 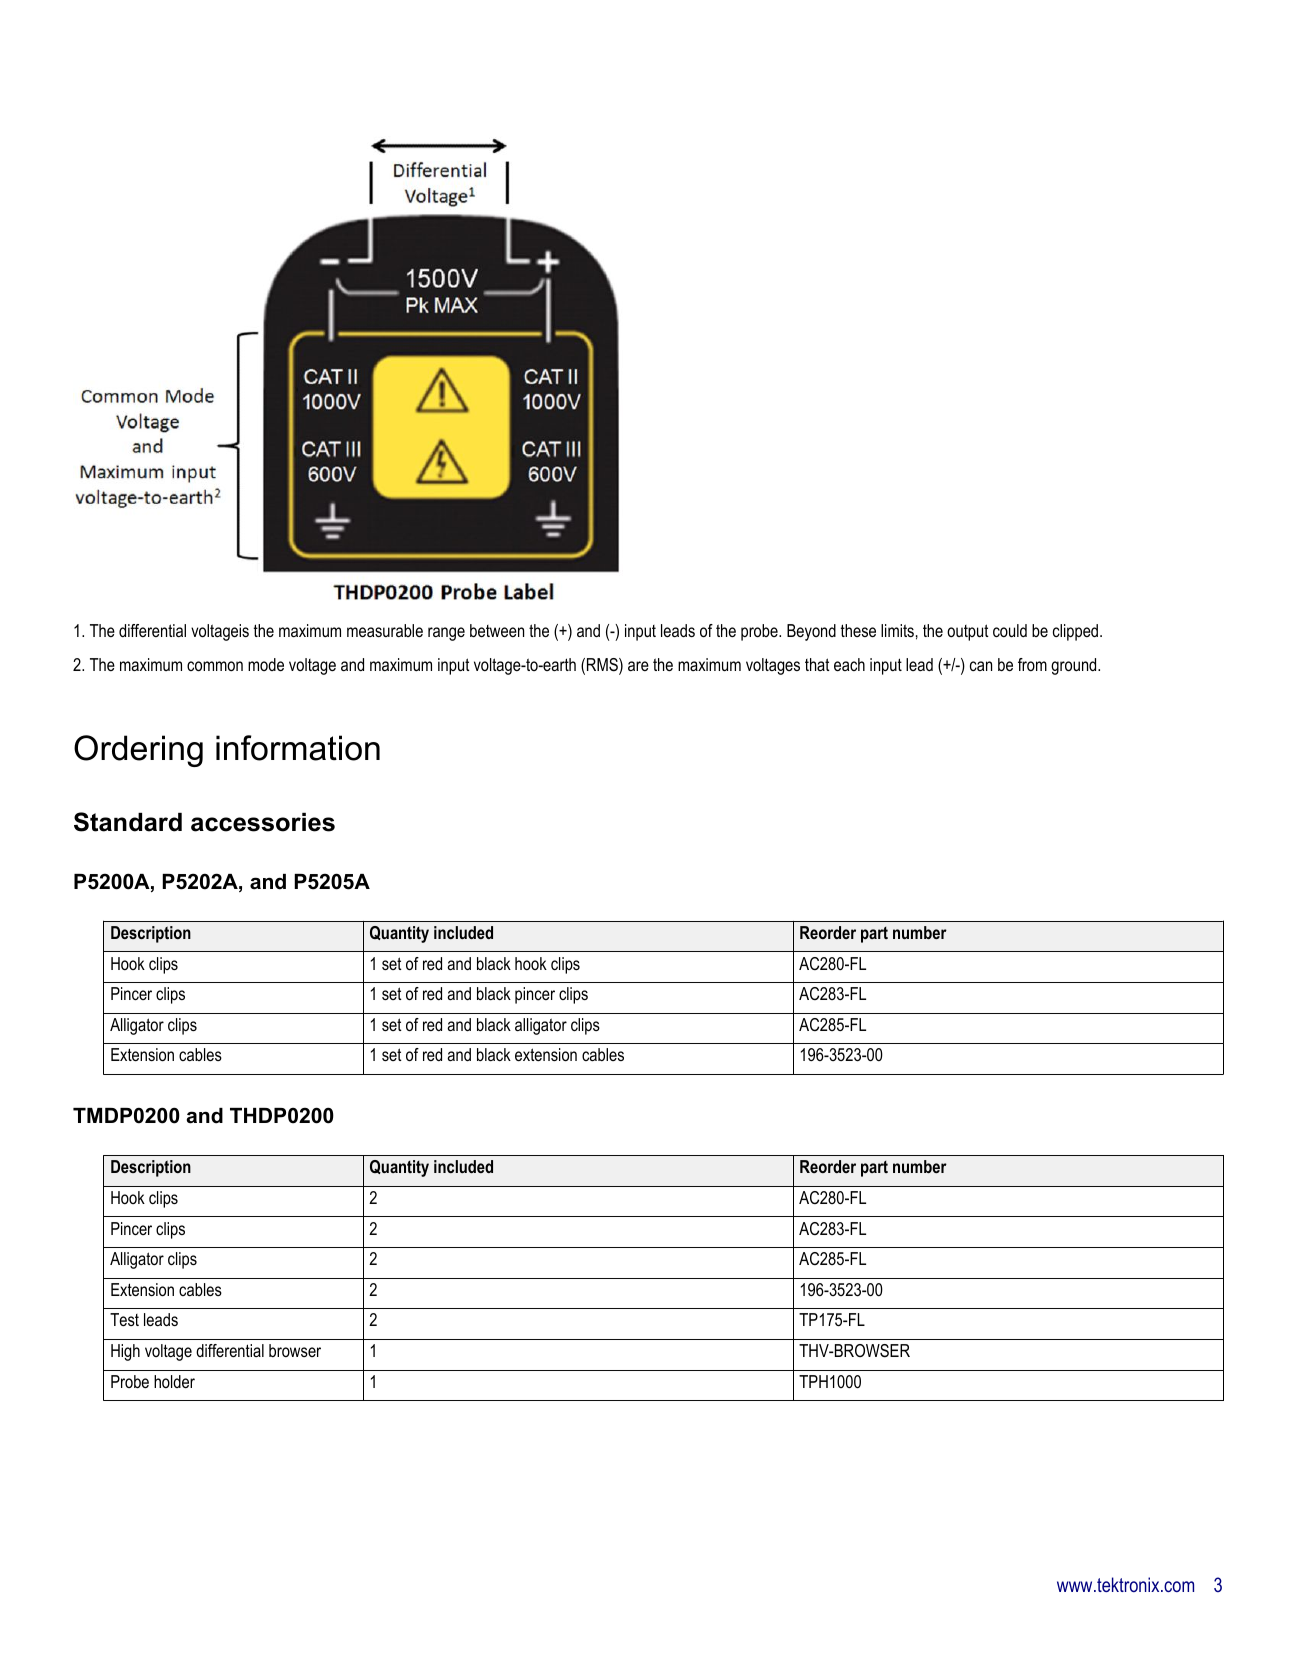 I want to click on accessories, so click(x=263, y=822).
